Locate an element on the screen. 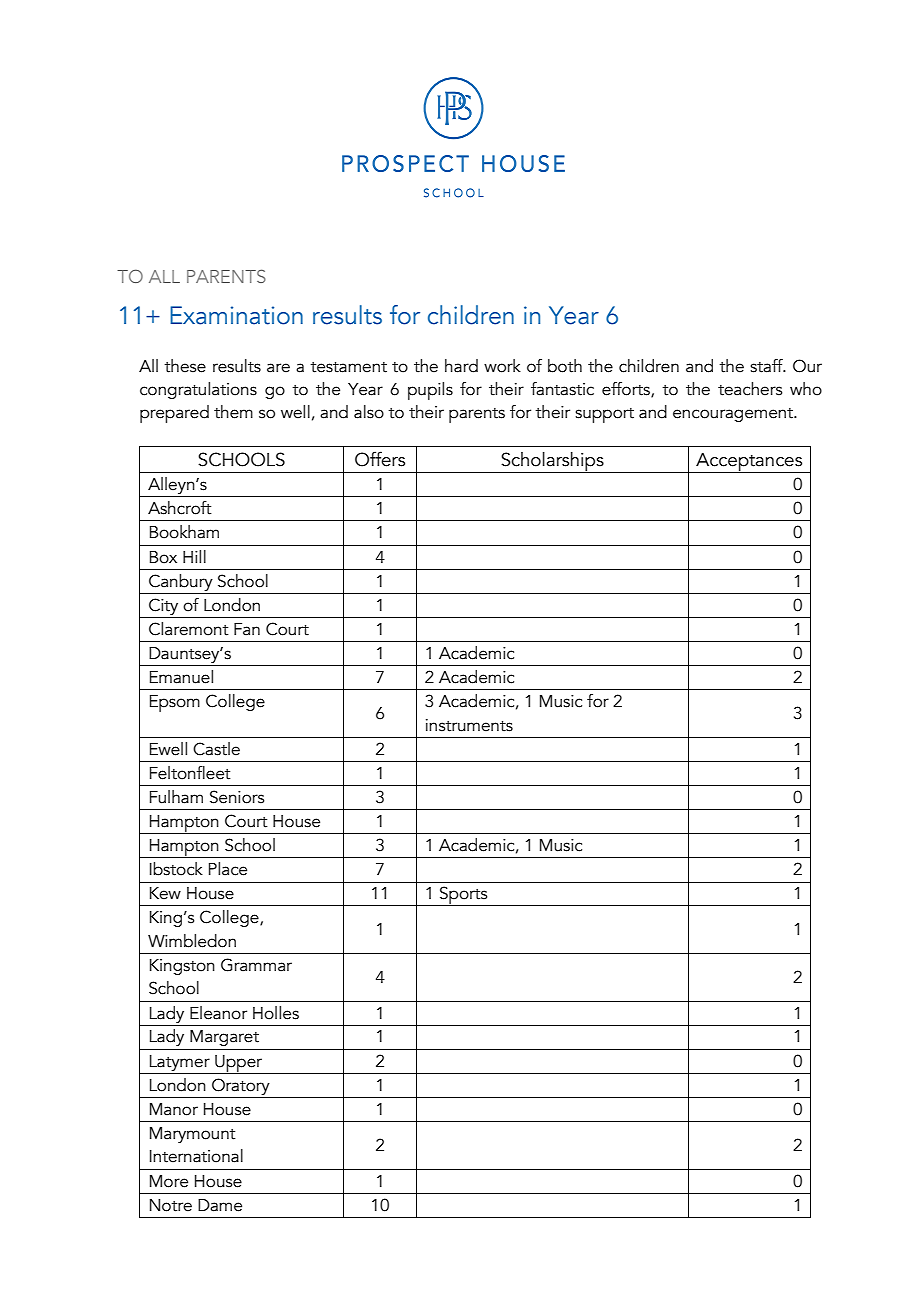 The height and width of the screenshot is (1308, 924). work is located at coordinates (502, 366).
